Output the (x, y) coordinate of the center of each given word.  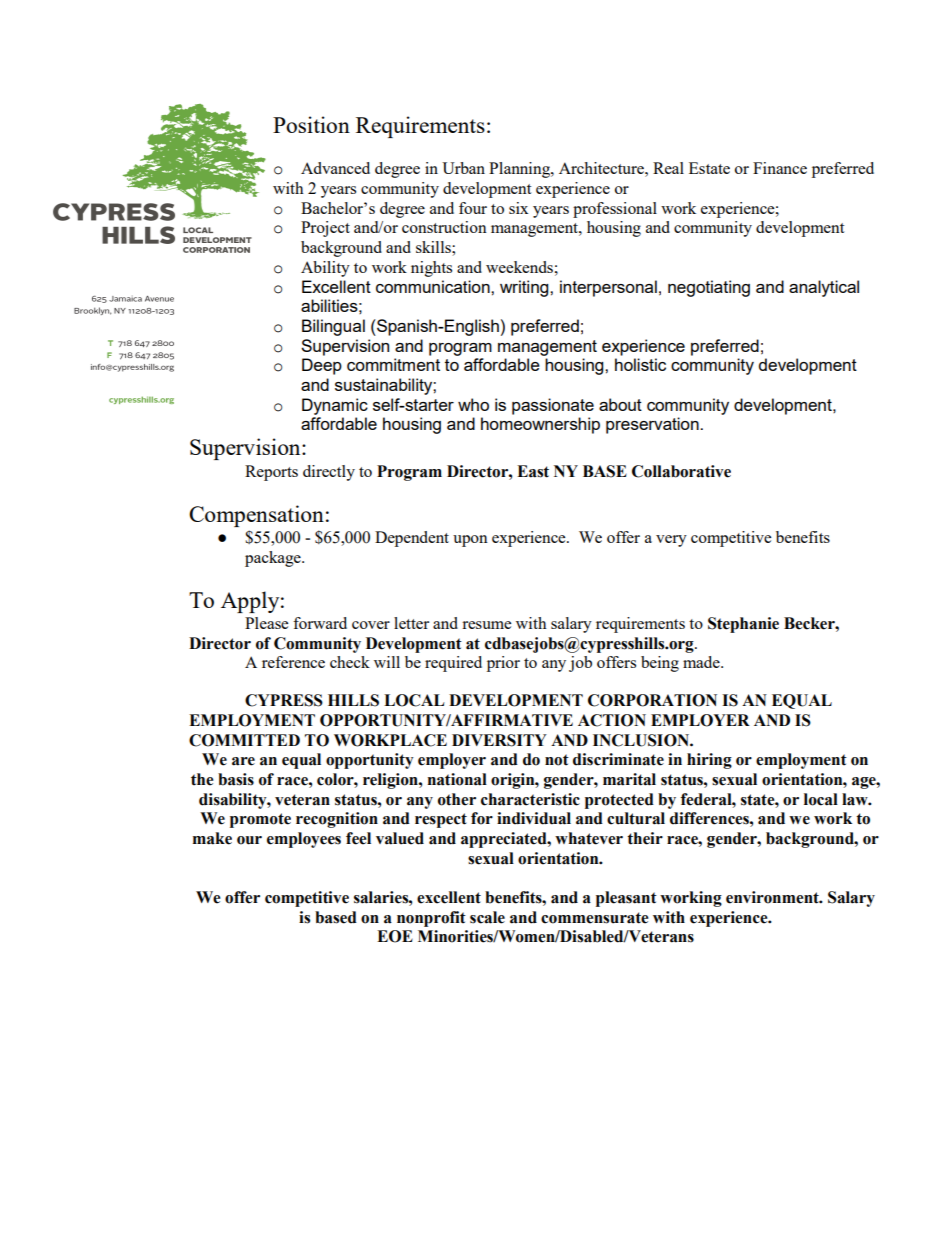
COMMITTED (244, 740)
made (702, 662)
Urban (463, 168)
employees (304, 840)
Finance (780, 168)
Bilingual (333, 327)
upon (470, 541)
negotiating (709, 288)
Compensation (256, 516)
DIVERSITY (499, 740)
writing (525, 288)
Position (311, 124)
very (671, 541)
